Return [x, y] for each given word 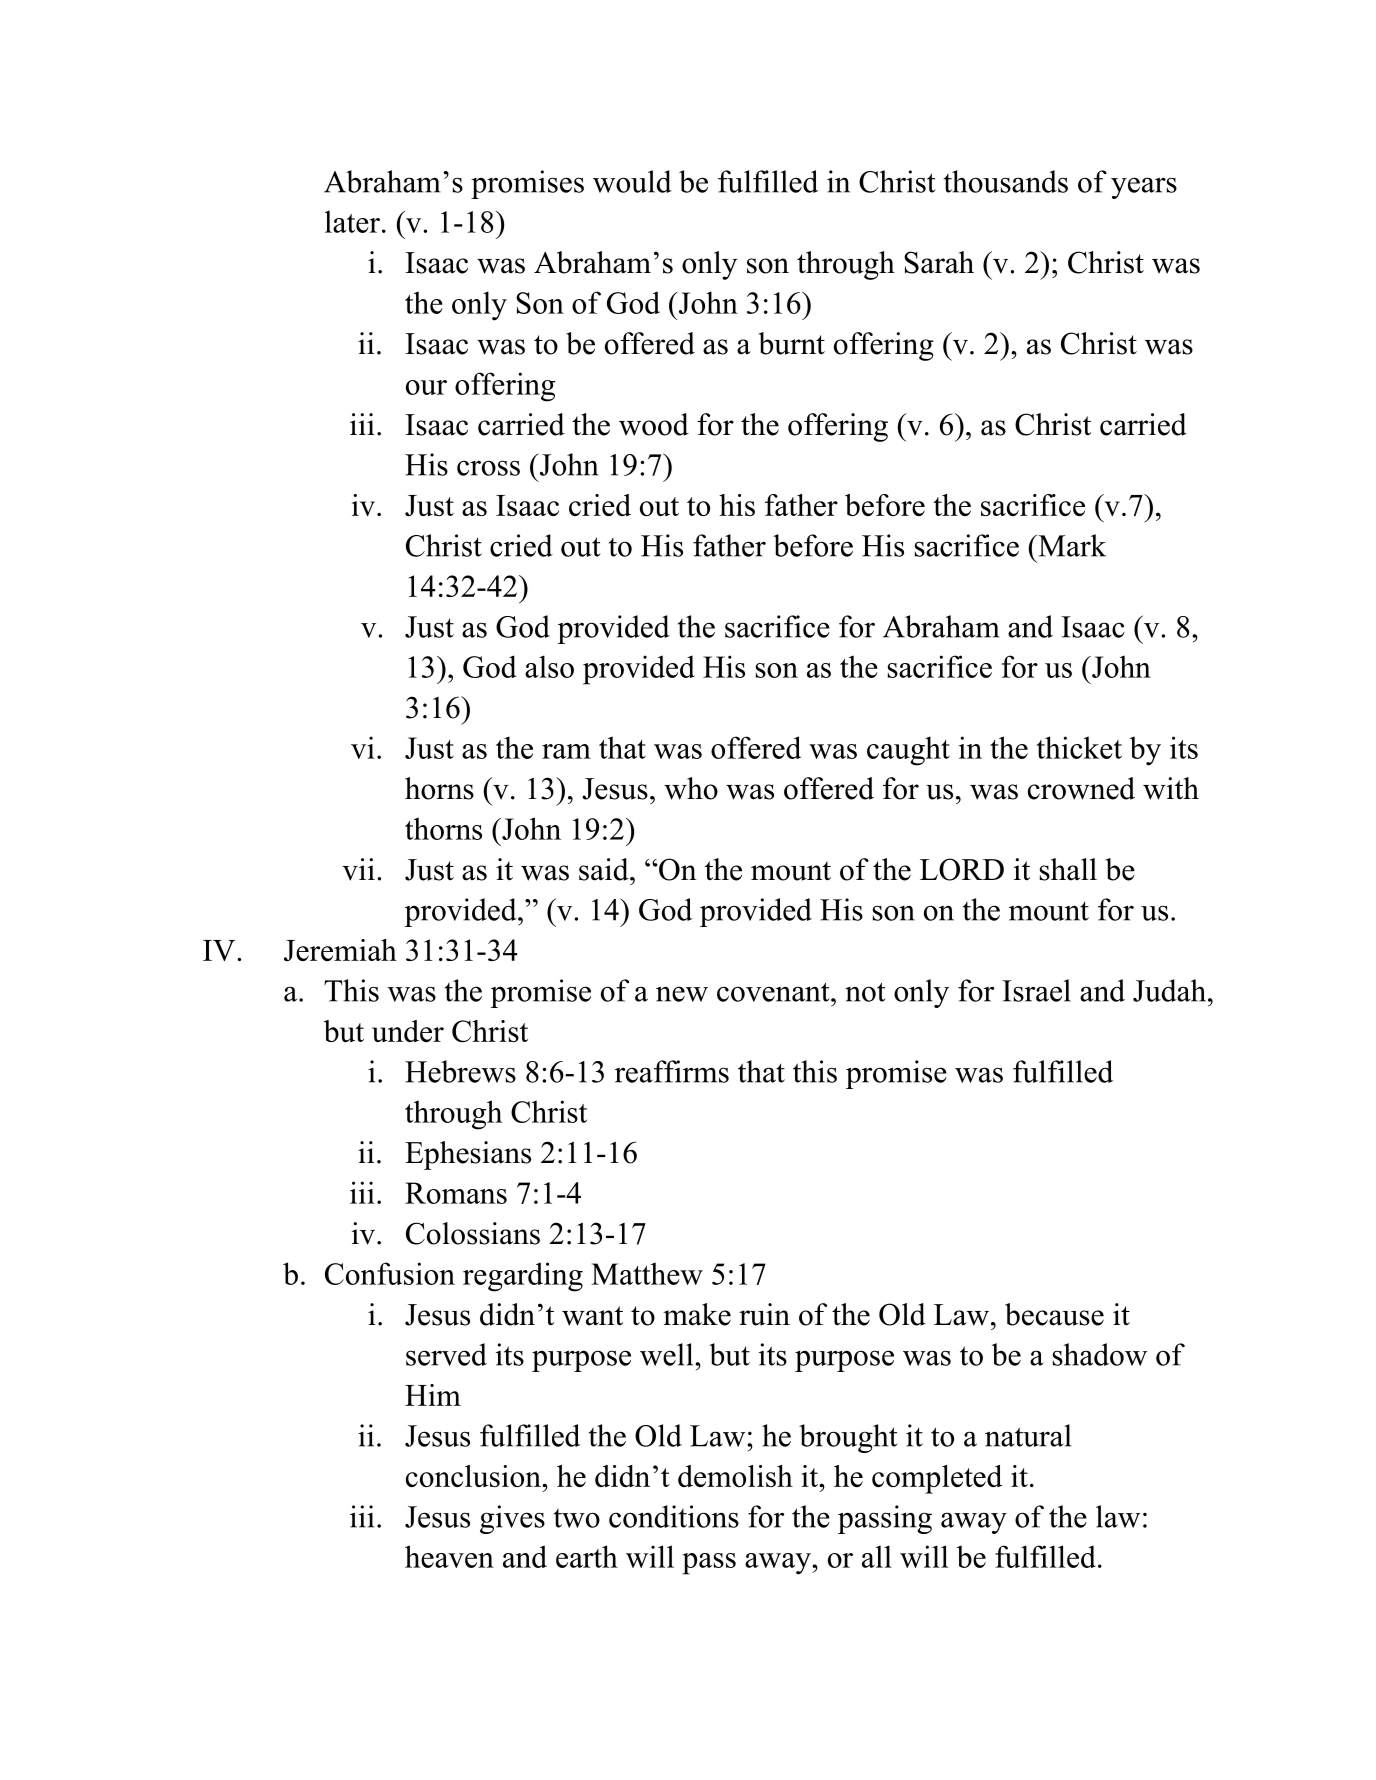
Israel [1036, 990]
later [352, 221]
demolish [735, 1476]
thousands [1006, 181]
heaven [449, 1556]
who [691, 788]
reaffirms [672, 1071]
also [549, 666]
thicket [1079, 747]
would [632, 181]
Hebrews [460, 1071]
